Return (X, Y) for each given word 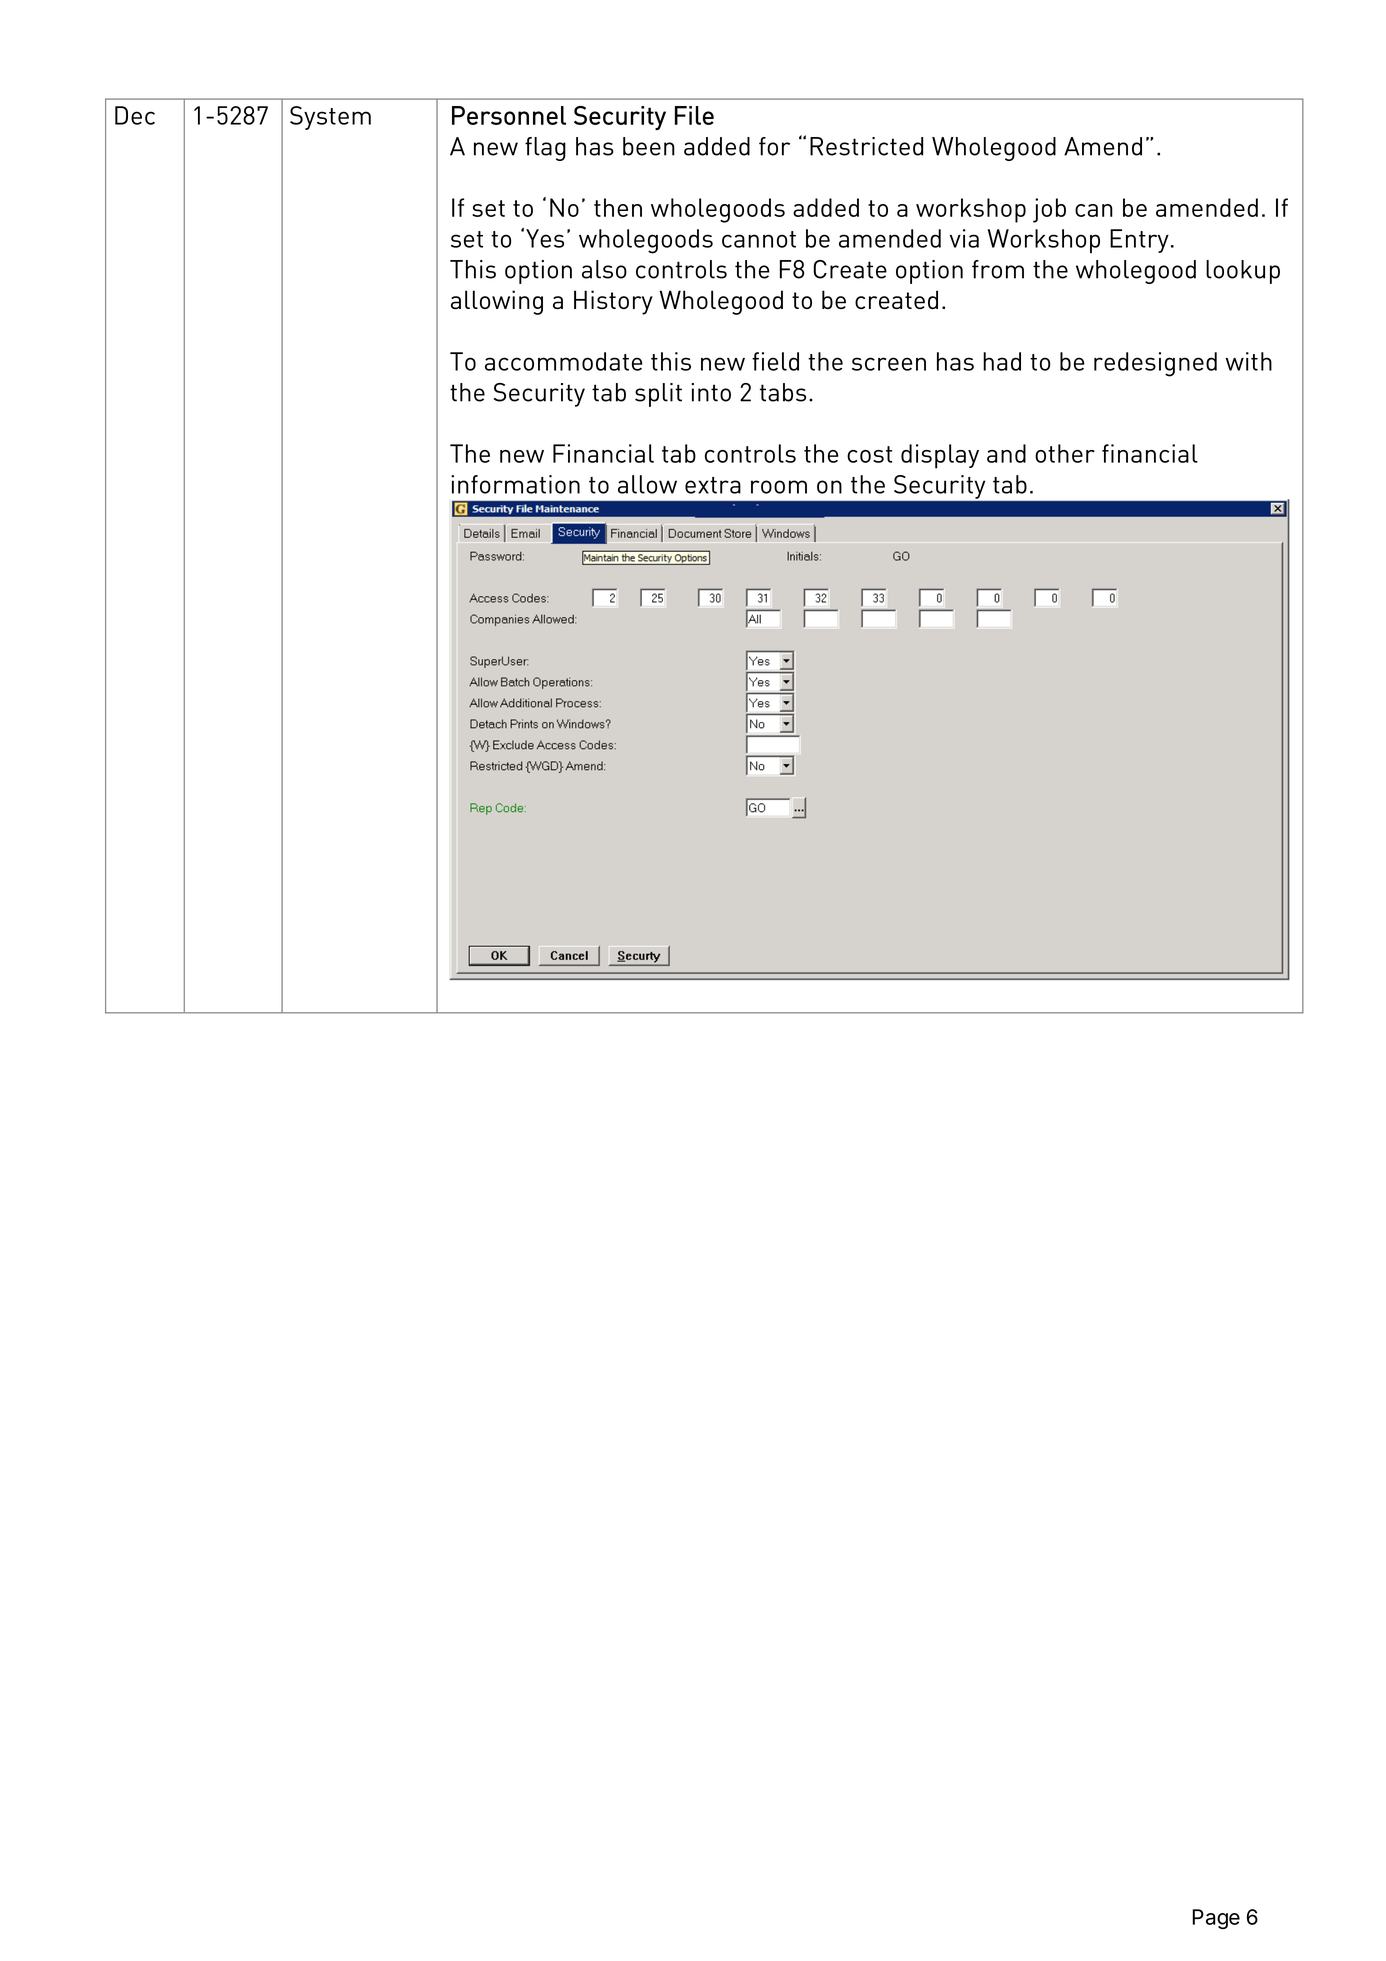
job (1049, 210)
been (649, 146)
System (330, 118)
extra (713, 485)
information (515, 484)
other (1065, 453)
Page (1216, 1919)
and (1006, 453)
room (779, 487)
